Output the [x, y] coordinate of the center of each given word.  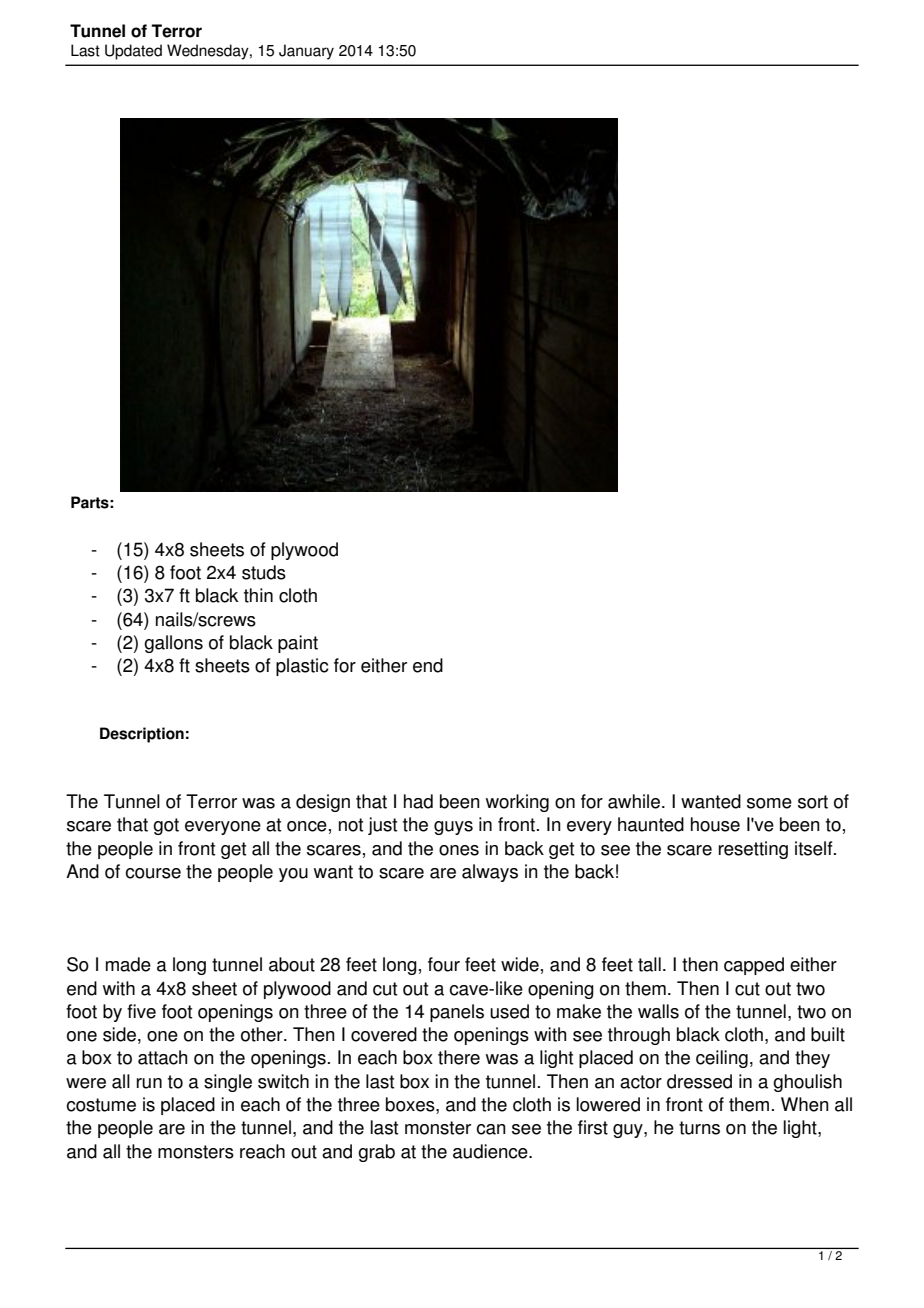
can [491, 1129]
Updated [133, 52]
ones [459, 850]
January [306, 52]
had [418, 801]
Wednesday [209, 52]
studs [264, 572]
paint [298, 644]
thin [258, 595]
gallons [173, 644]
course [153, 873]
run [149, 1083]
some [769, 803]
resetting [753, 850]
